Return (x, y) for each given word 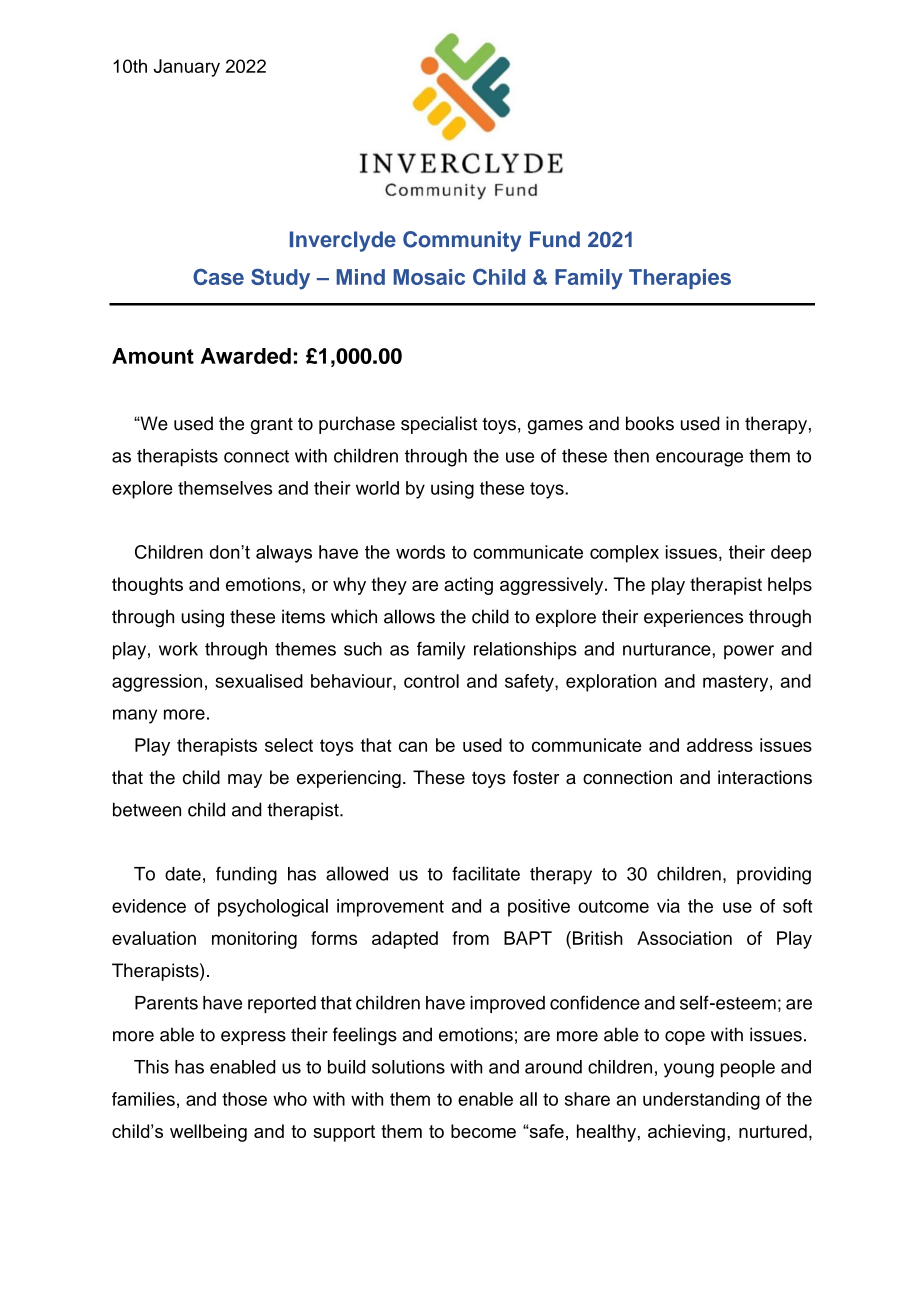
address (720, 745)
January (186, 68)
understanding (701, 1101)
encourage (699, 459)
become (483, 1131)
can (413, 746)
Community (462, 241)
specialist (439, 425)
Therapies (680, 279)
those (244, 1099)
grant (271, 426)
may (245, 781)
